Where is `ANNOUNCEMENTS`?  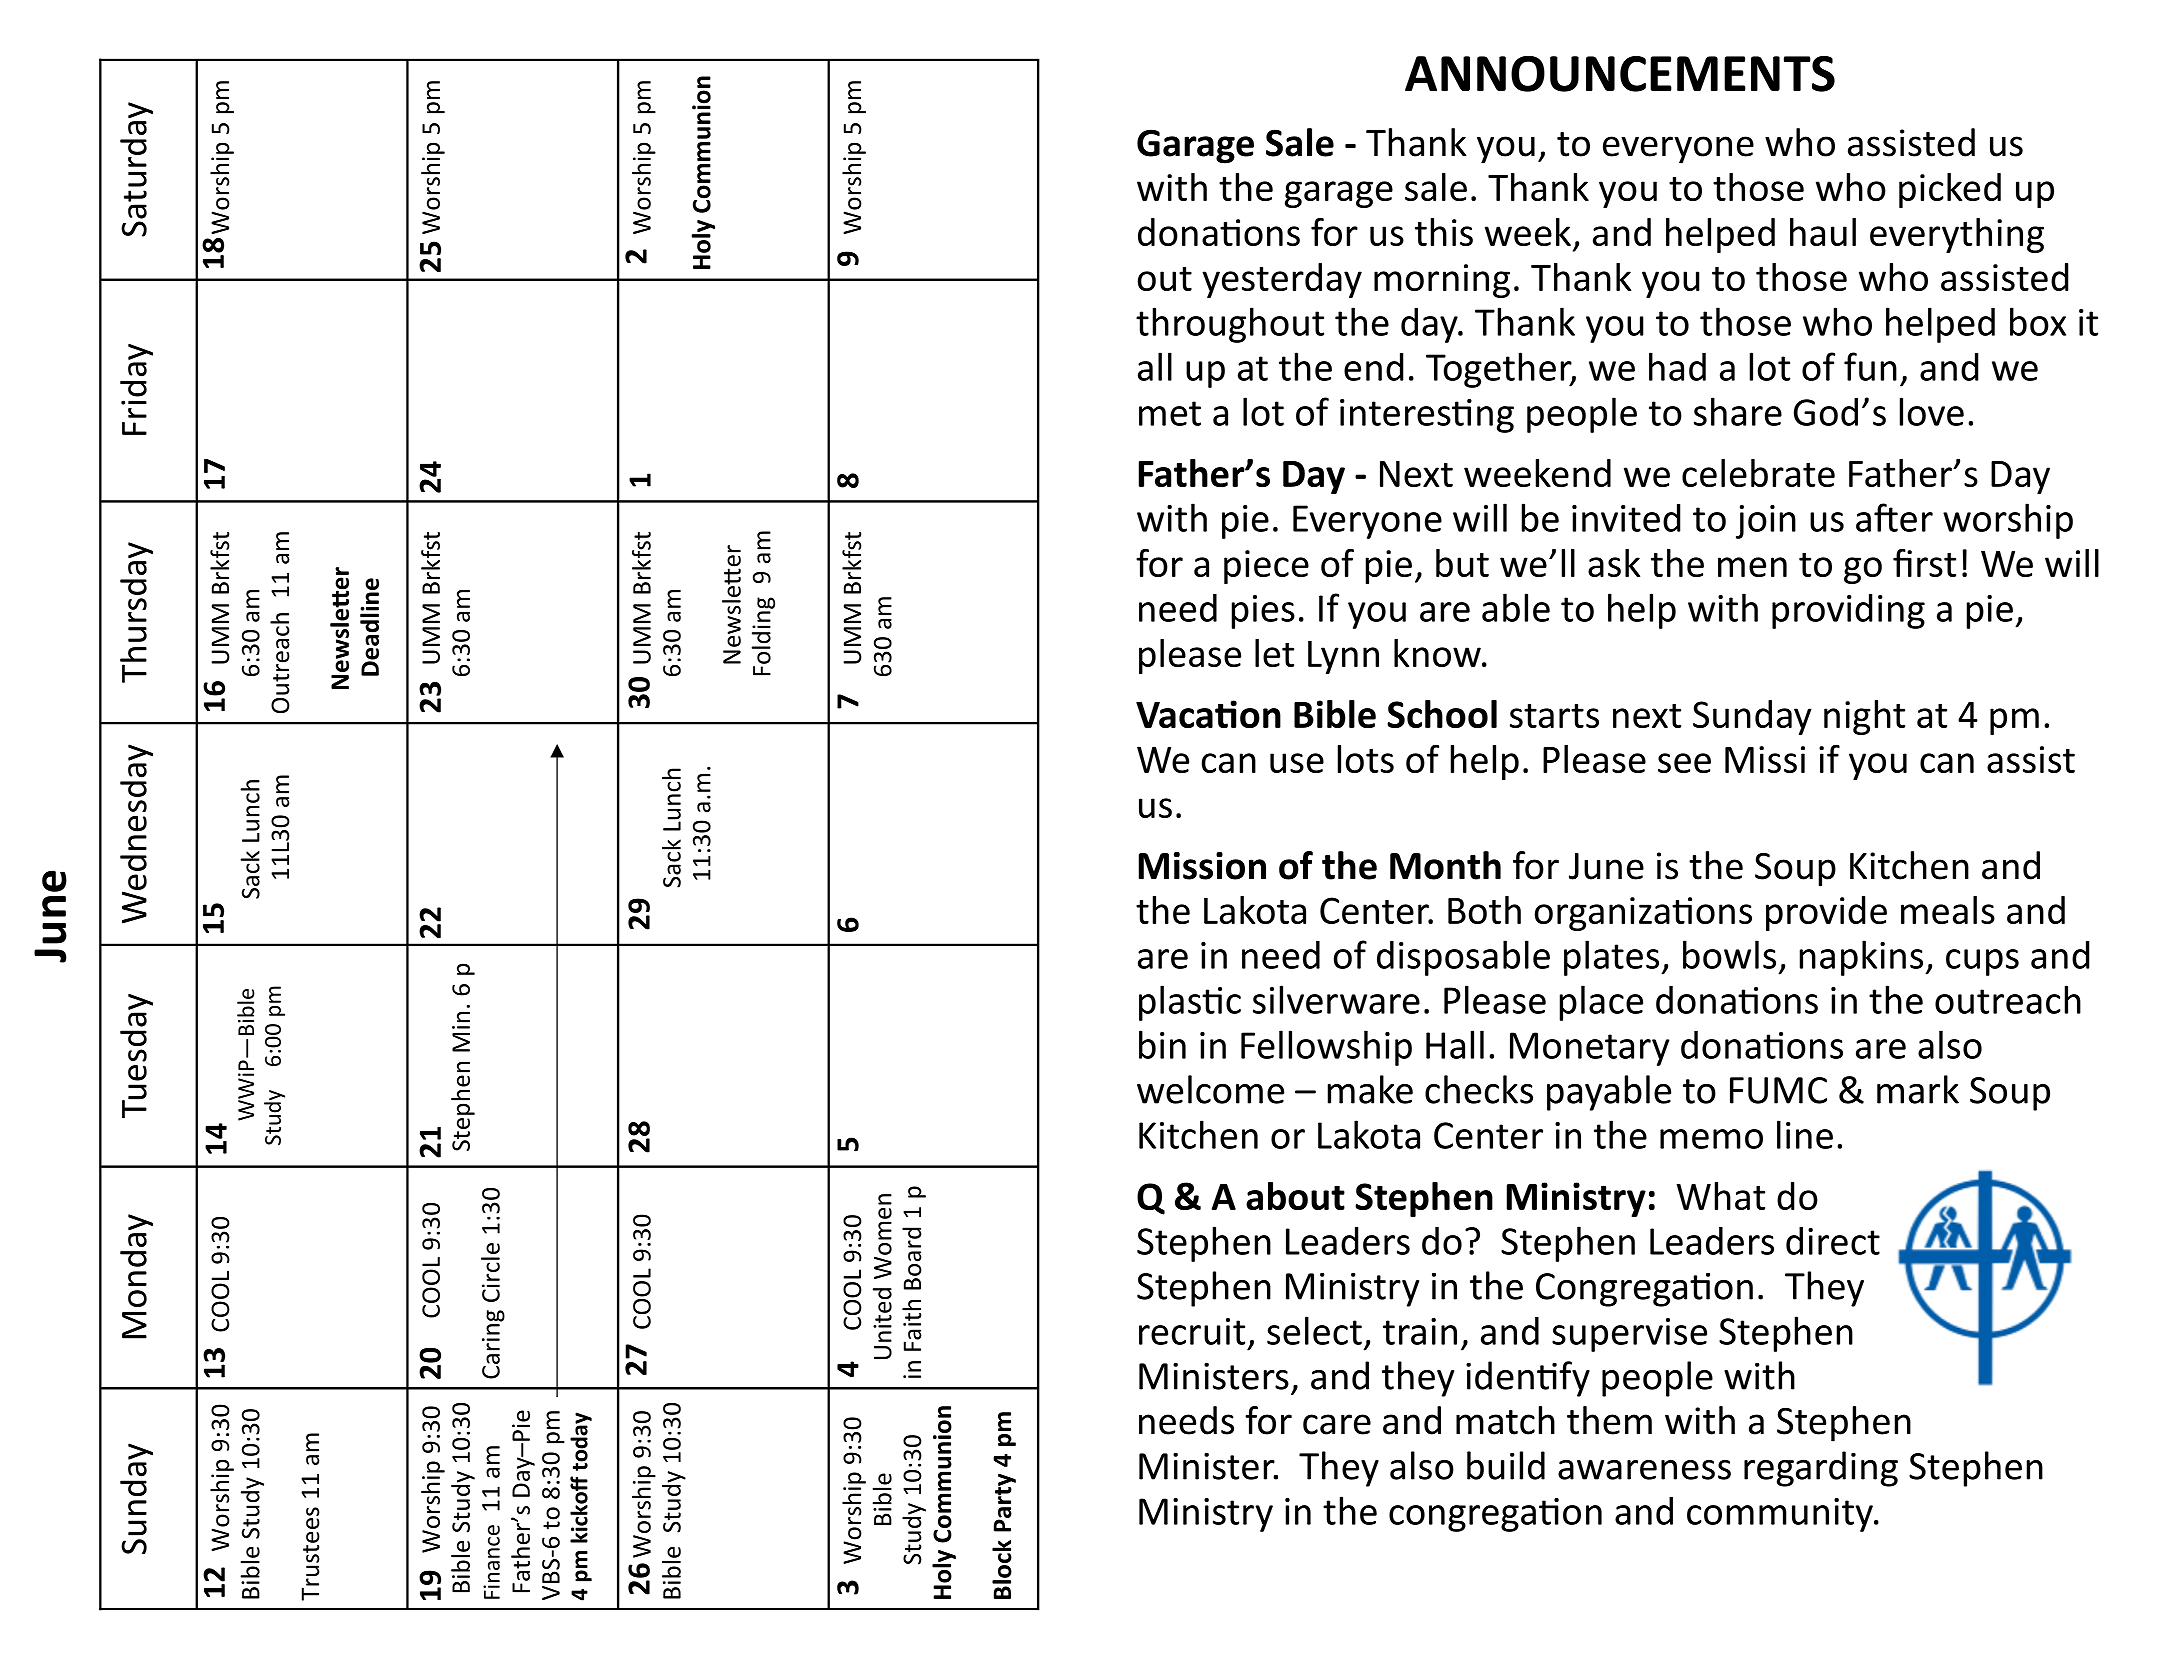
ANNOUNCEMENTS is located at coordinates (1620, 74).
